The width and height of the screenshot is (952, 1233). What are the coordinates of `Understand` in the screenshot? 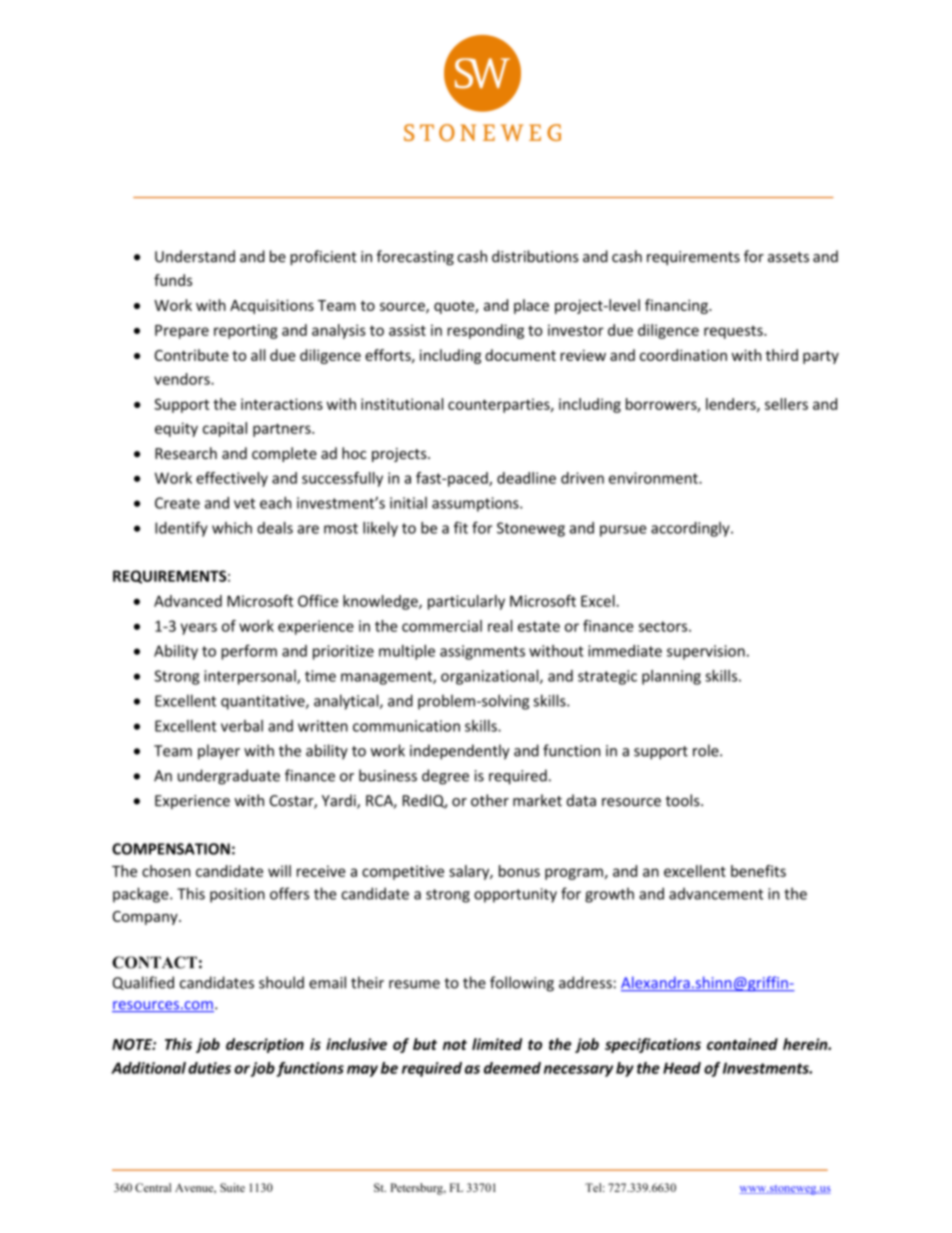 It's located at (195, 256).
